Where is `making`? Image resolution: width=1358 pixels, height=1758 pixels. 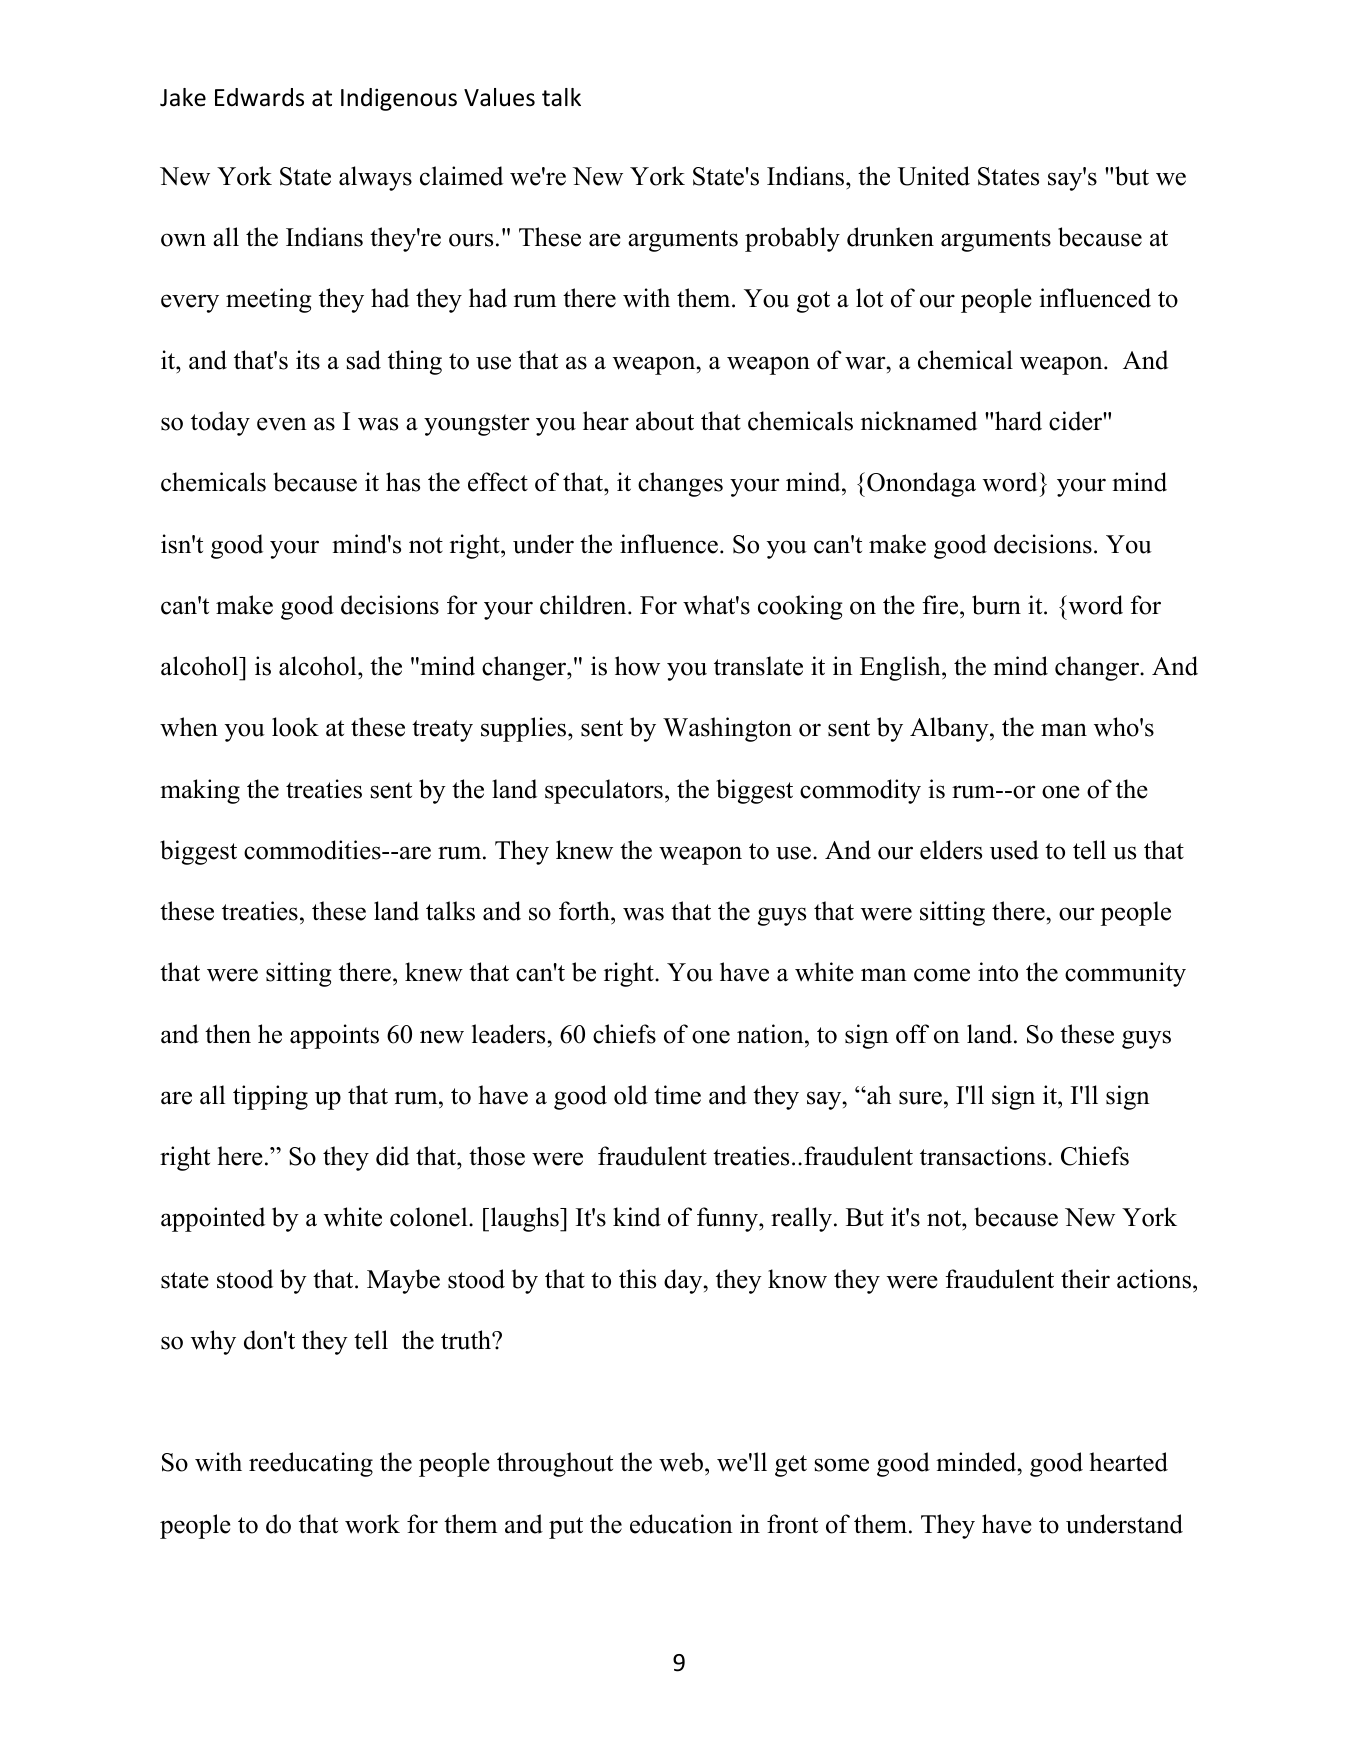 making is located at coordinates (200, 791).
